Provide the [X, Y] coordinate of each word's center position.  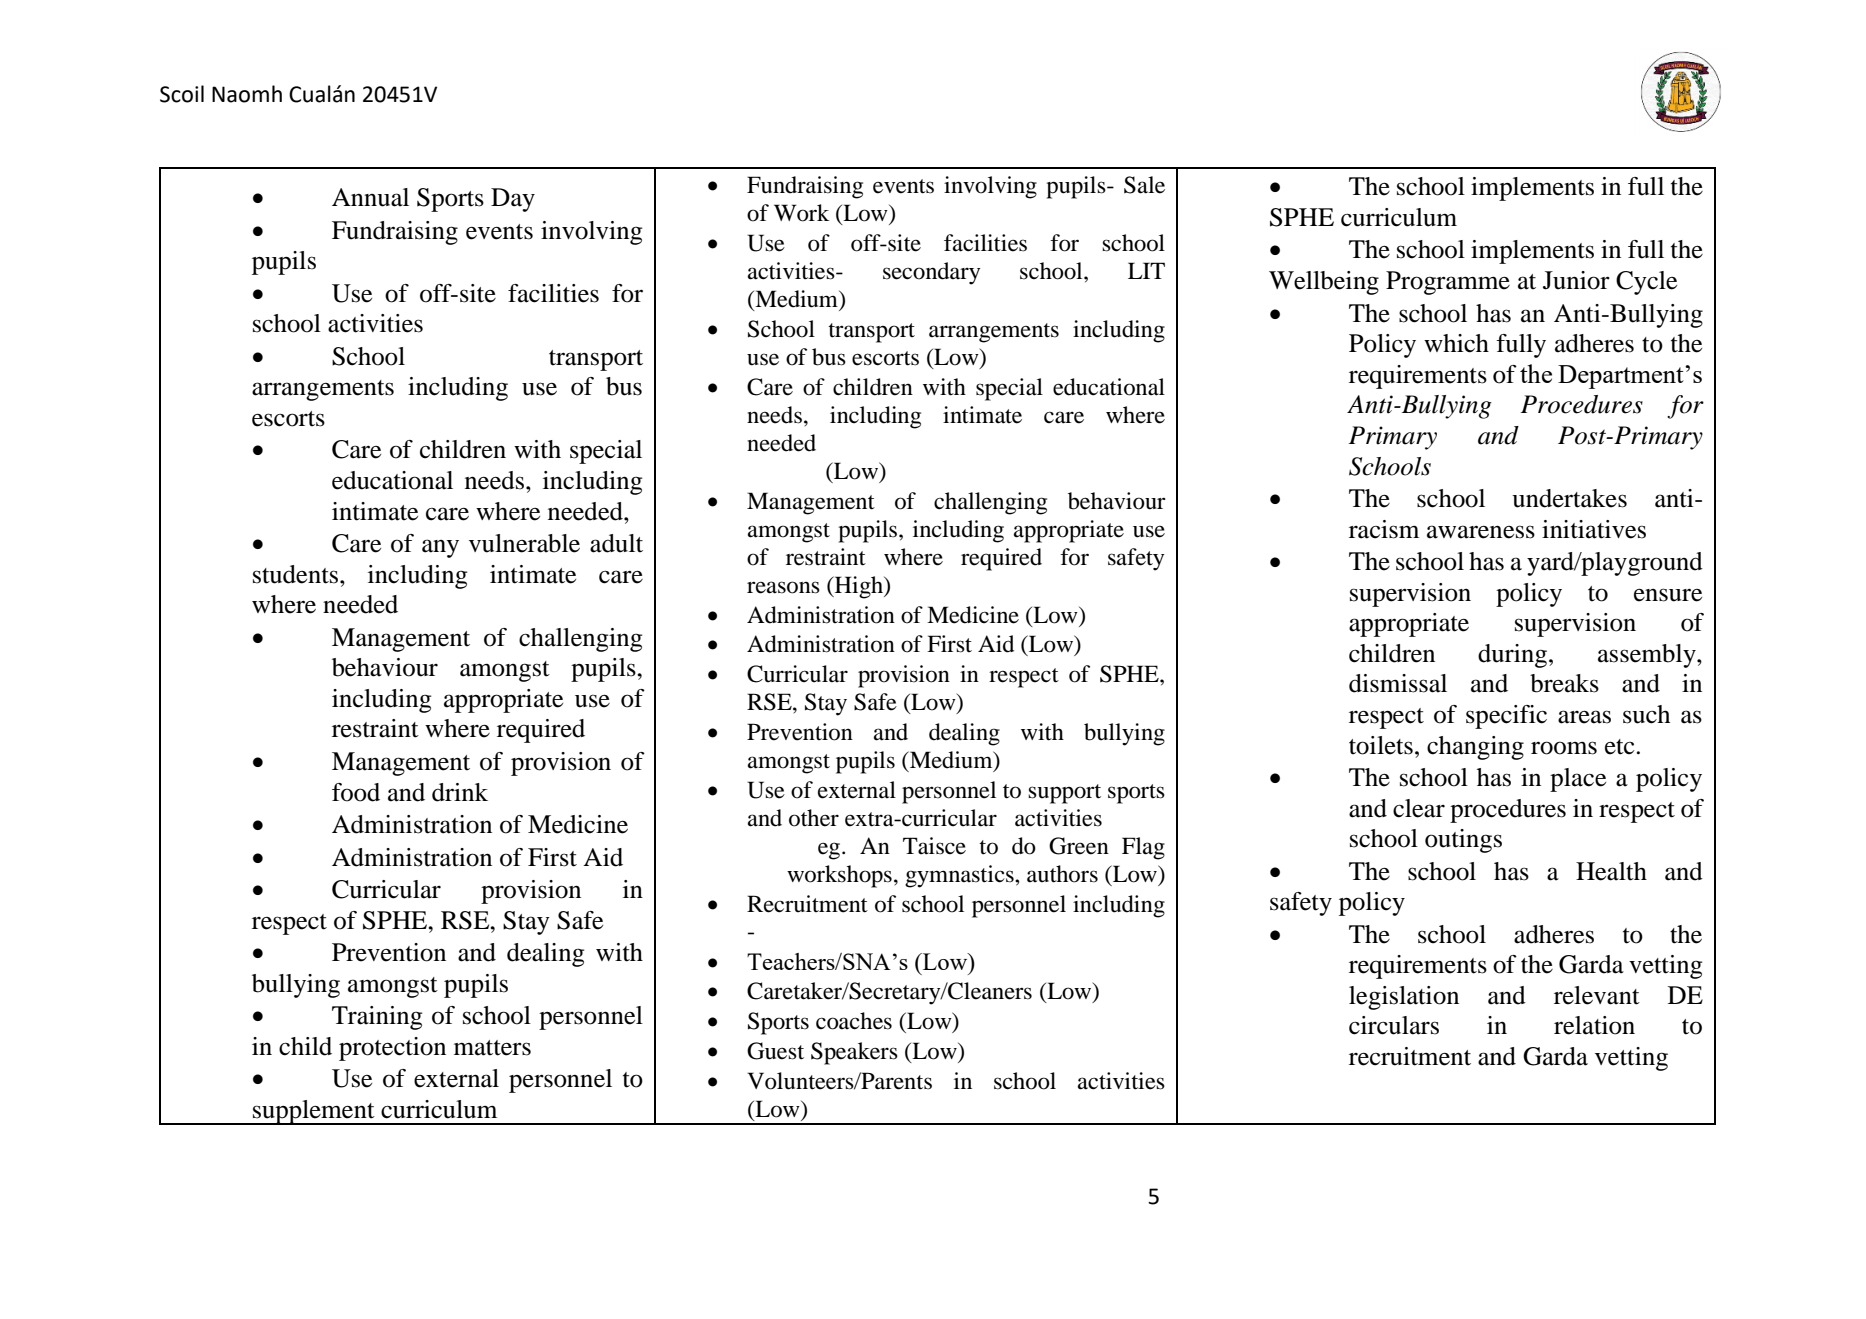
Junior [1576, 280]
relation [1594, 1025]
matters [492, 1048]
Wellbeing [1324, 283]
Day [513, 200]
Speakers [854, 1053]
